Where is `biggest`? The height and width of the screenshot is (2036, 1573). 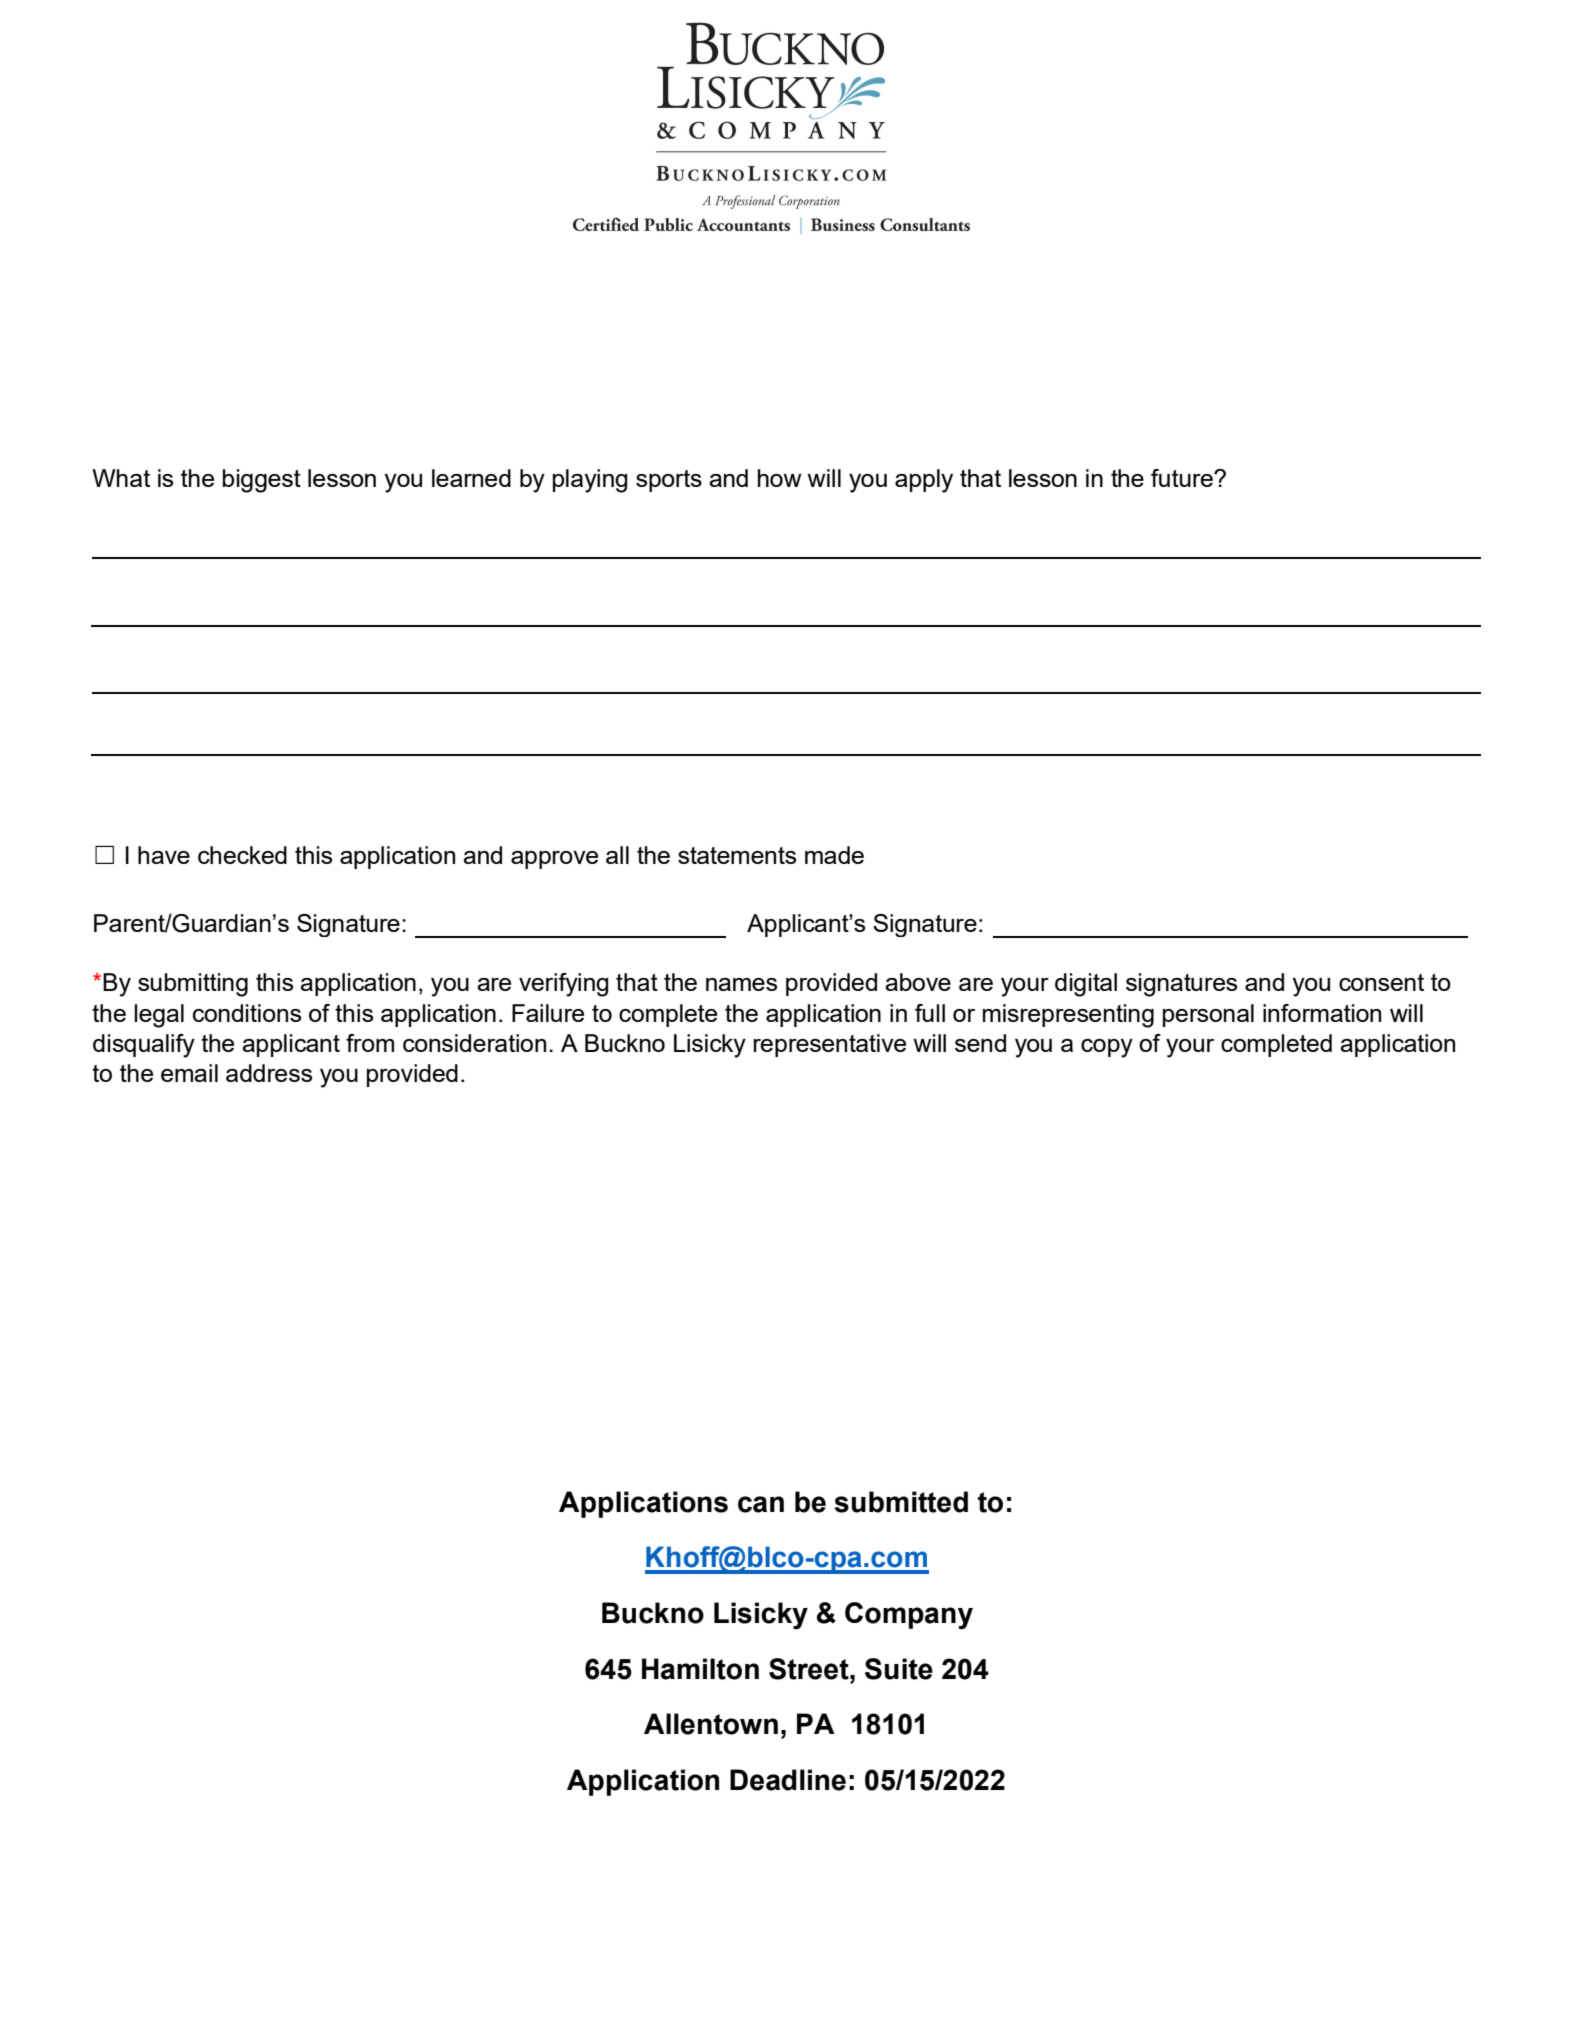
biggest is located at coordinates (262, 481).
